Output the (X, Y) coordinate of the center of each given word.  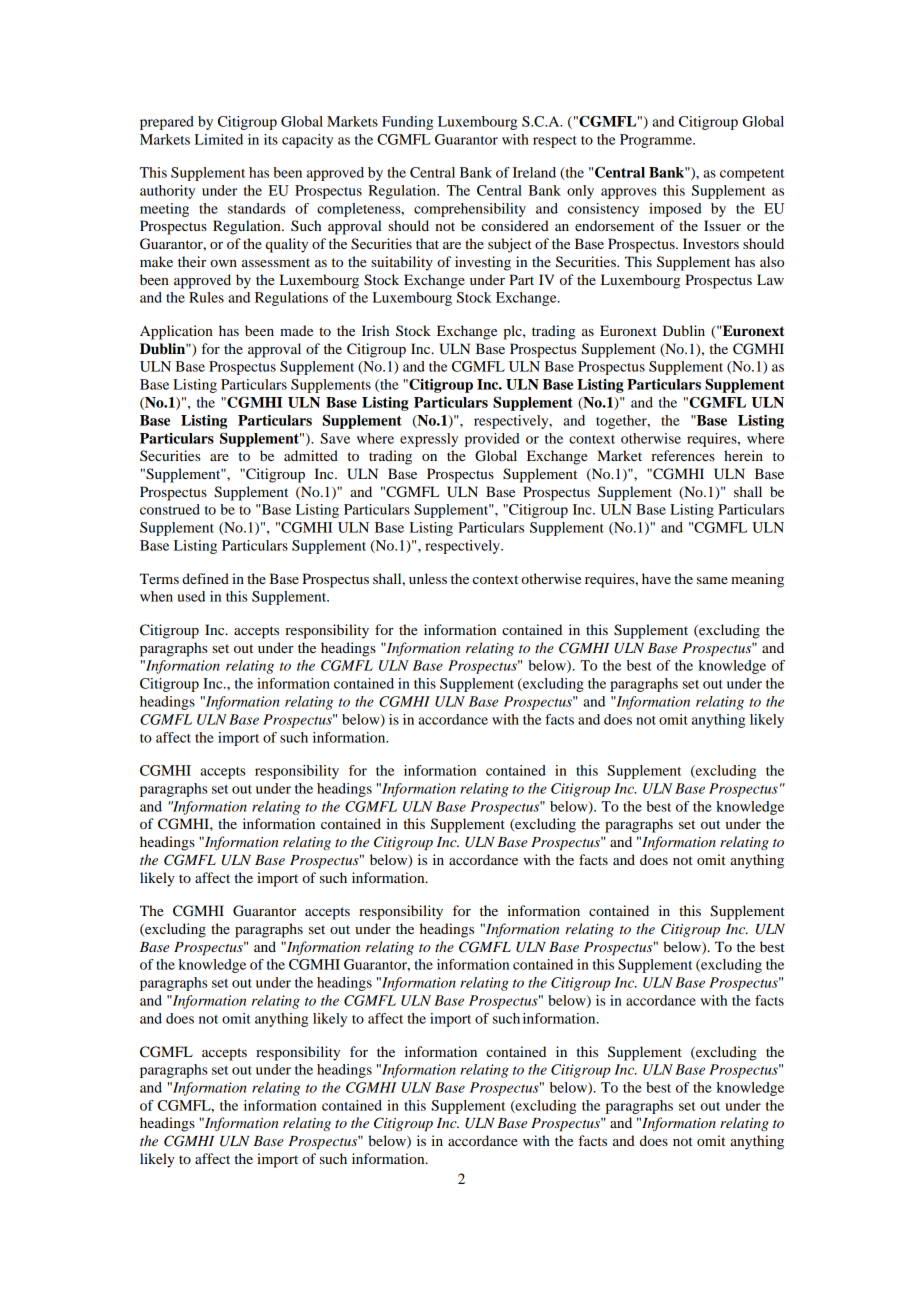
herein (743, 455)
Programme (657, 141)
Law (770, 279)
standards (257, 208)
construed (170, 509)
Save (335, 438)
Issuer (722, 225)
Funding (407, 123)
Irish (375, 330)
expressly (429, 440)
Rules (206, 297)
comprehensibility (470, 210)
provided (492, 440)
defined (205, 578)
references (683, 455)
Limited (219, 139)
